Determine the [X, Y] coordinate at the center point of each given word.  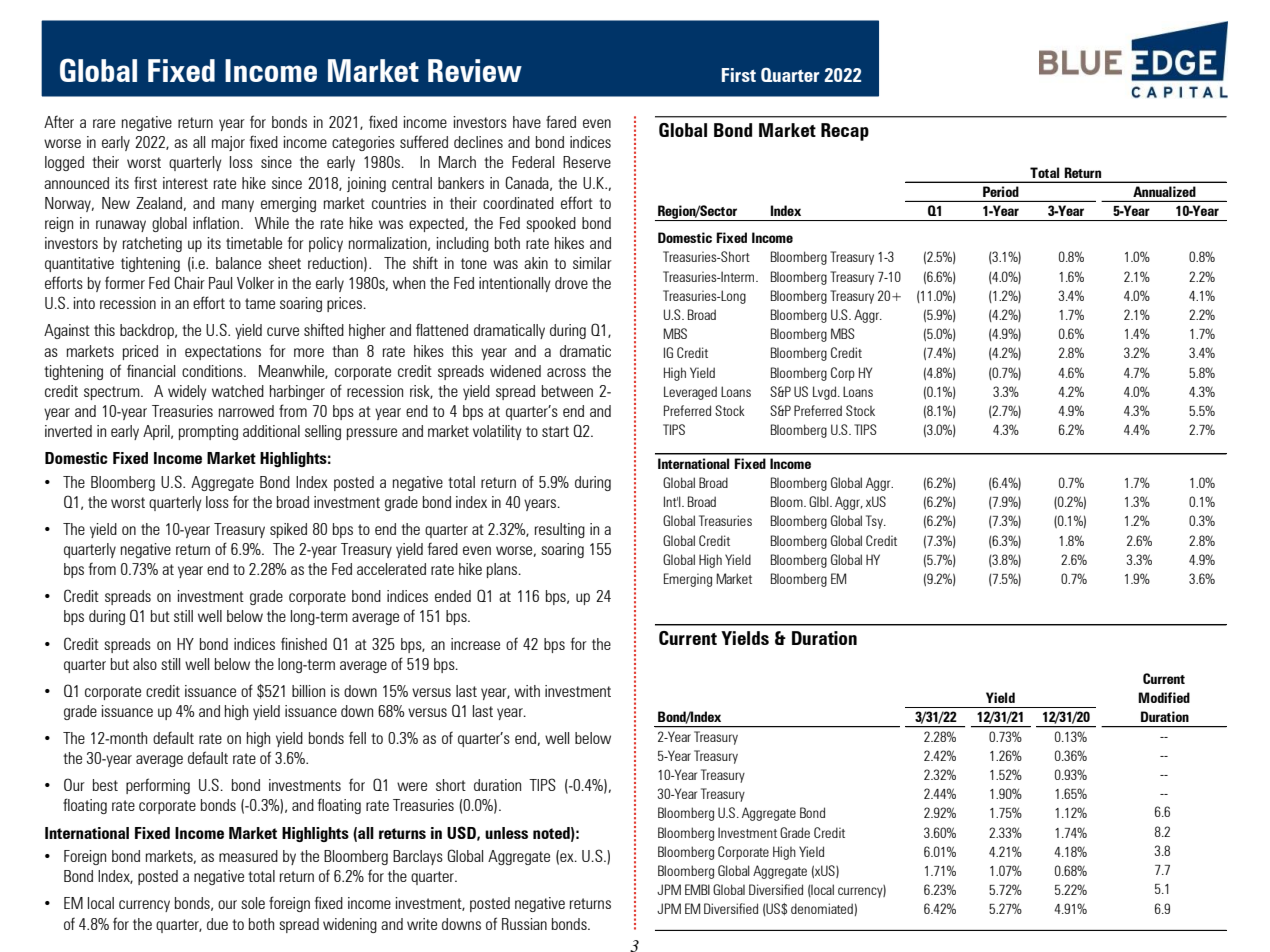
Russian [524, 924]
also [145, 664]
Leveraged [690, 393]
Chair [189, 282]
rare [104, 123]
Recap [845, 132]
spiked [288, 530]
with [527, 691]
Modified [1164, 697]
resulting [560, 530]
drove [571, 283]
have [527, 122]
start [555, 431]
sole [253, 903]
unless [506, 833]
